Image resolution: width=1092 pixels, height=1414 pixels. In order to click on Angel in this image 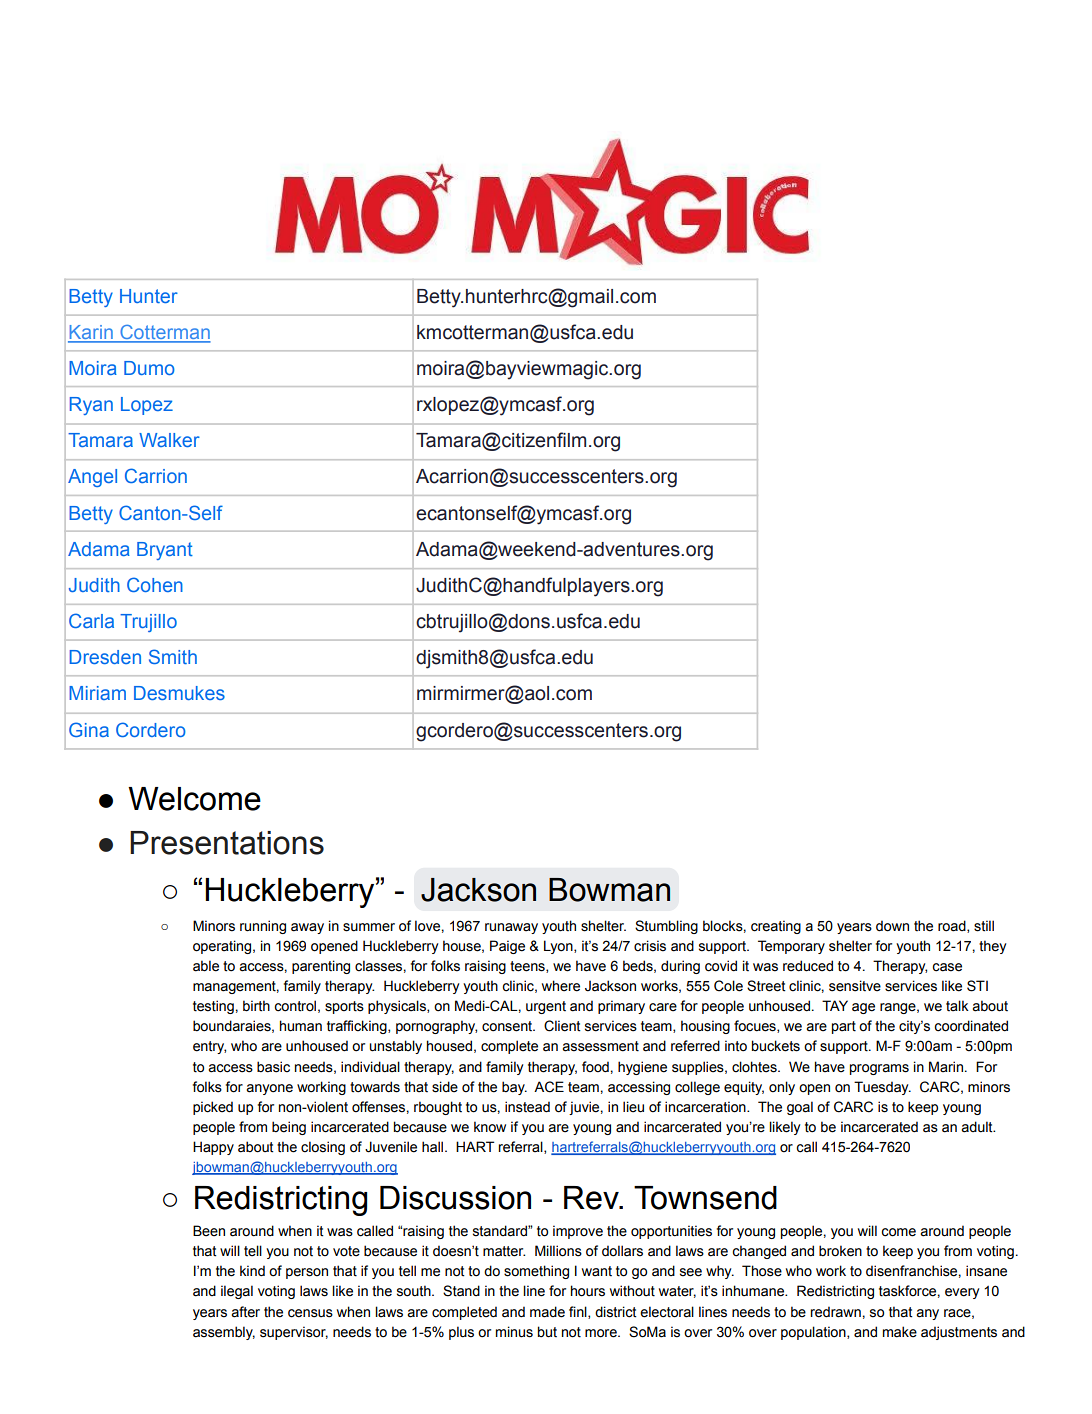, I will do `click(92, 478)`.
